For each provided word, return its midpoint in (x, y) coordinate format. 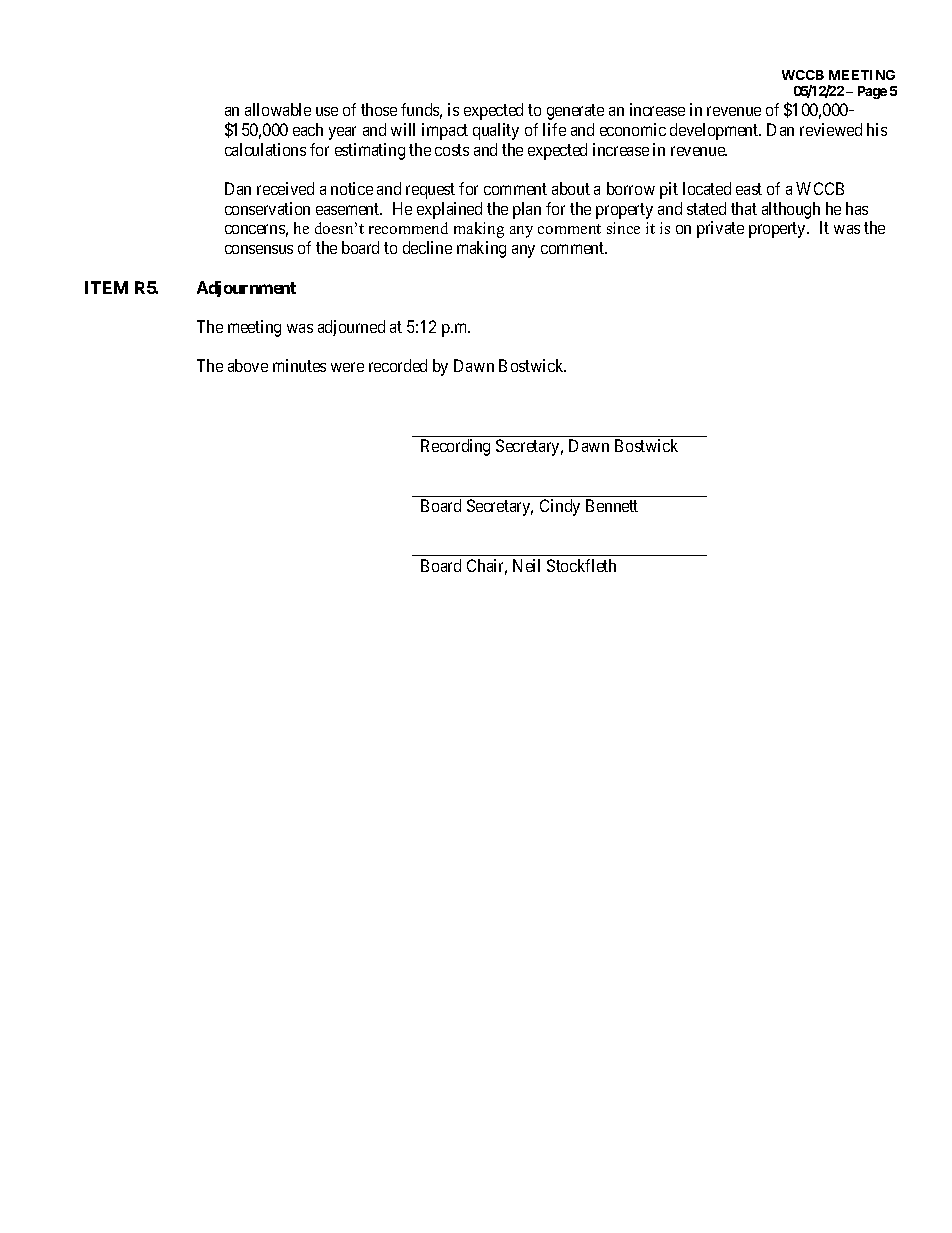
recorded (398, 365)
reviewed (831, 129)
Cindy (560, 507)
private (720, 229)
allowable (278, 109)
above (248, 365)
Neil (526, 565)
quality (496, 131)
